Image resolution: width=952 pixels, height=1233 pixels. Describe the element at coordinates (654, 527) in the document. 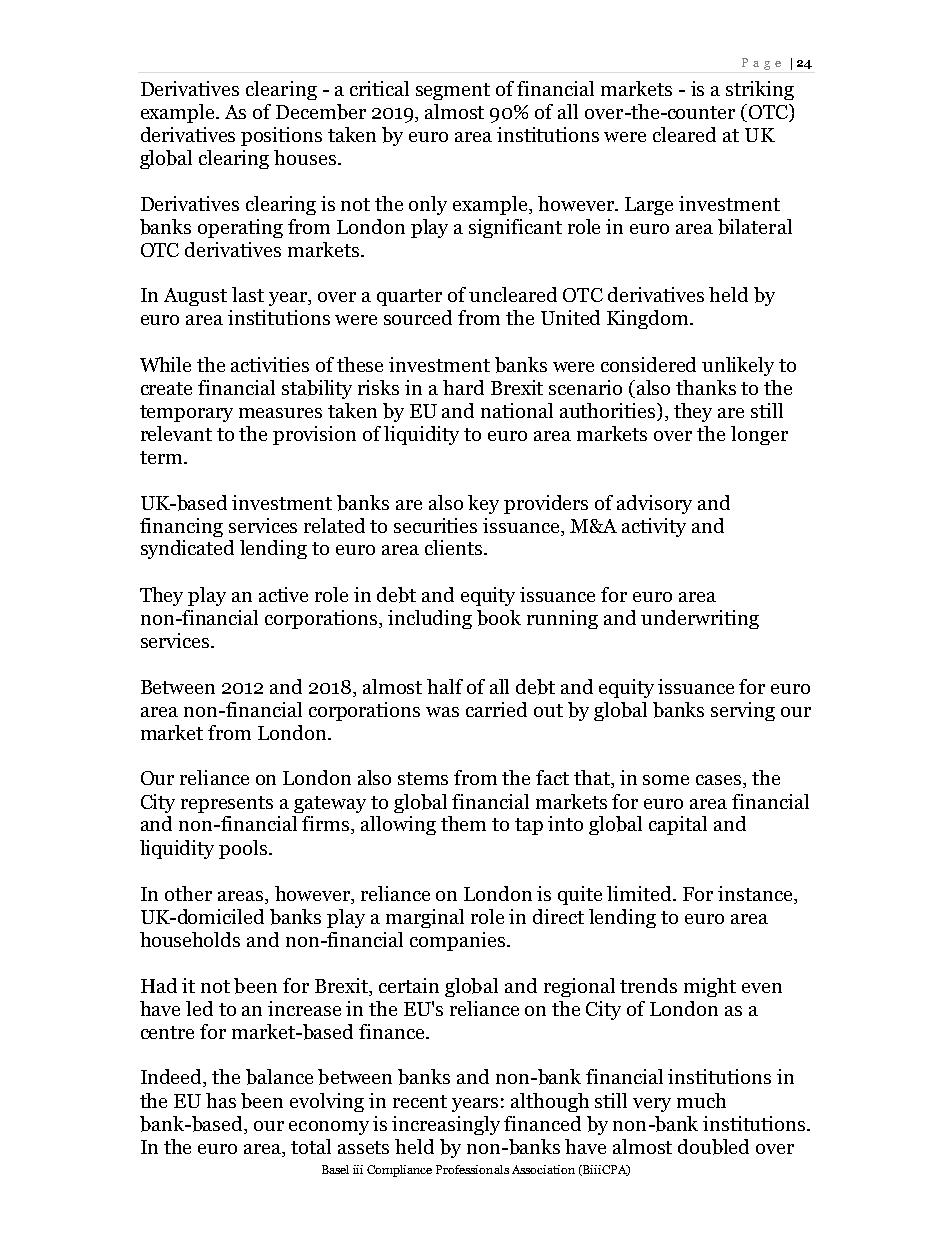

I see `activity` at that location.
